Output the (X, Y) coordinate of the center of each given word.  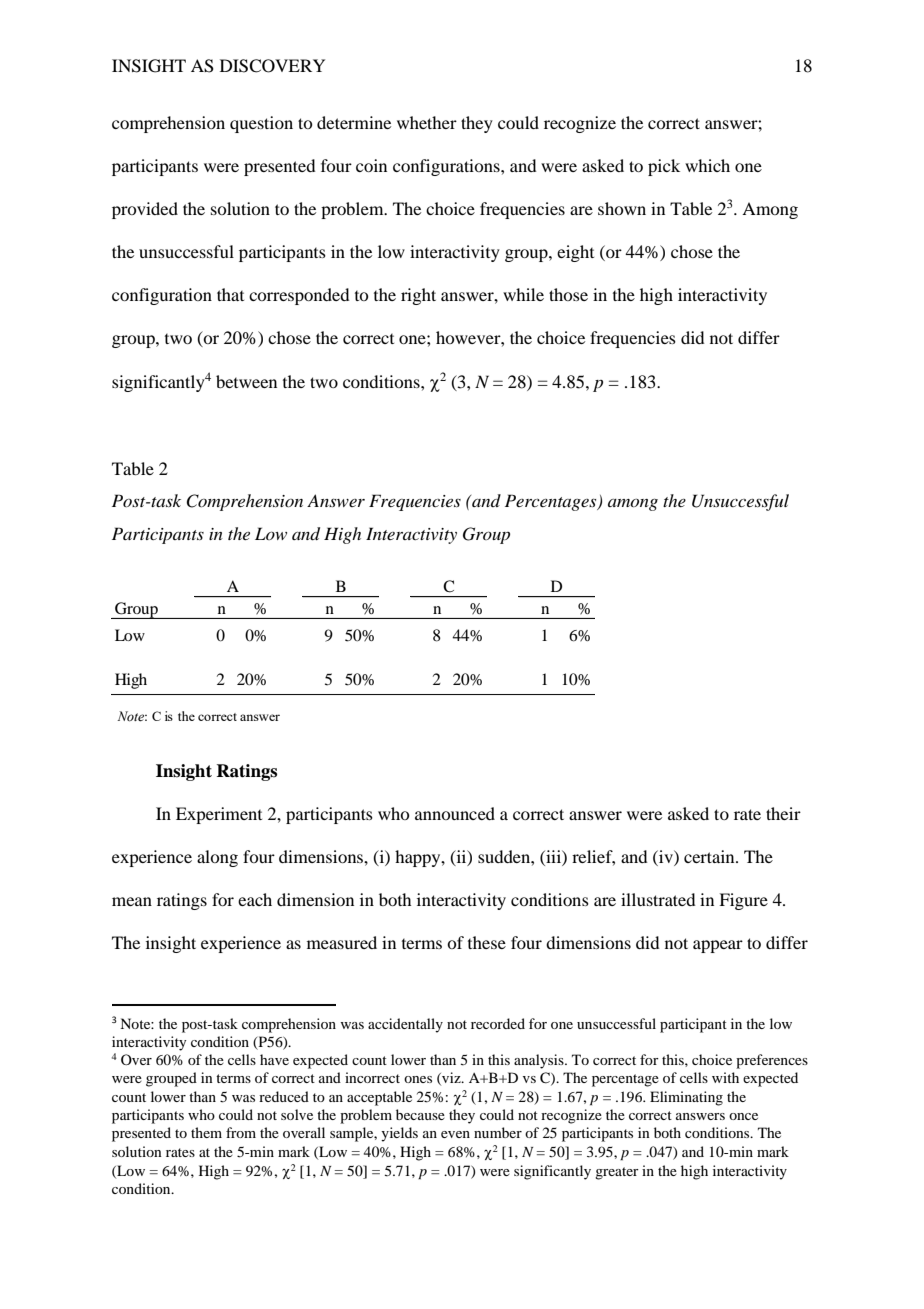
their (783, 813)
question (261, 124)
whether (427, 122)
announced (455, 813)
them (206, 1132)
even (455, 1134)
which (707, 165)
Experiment (219, 815)
